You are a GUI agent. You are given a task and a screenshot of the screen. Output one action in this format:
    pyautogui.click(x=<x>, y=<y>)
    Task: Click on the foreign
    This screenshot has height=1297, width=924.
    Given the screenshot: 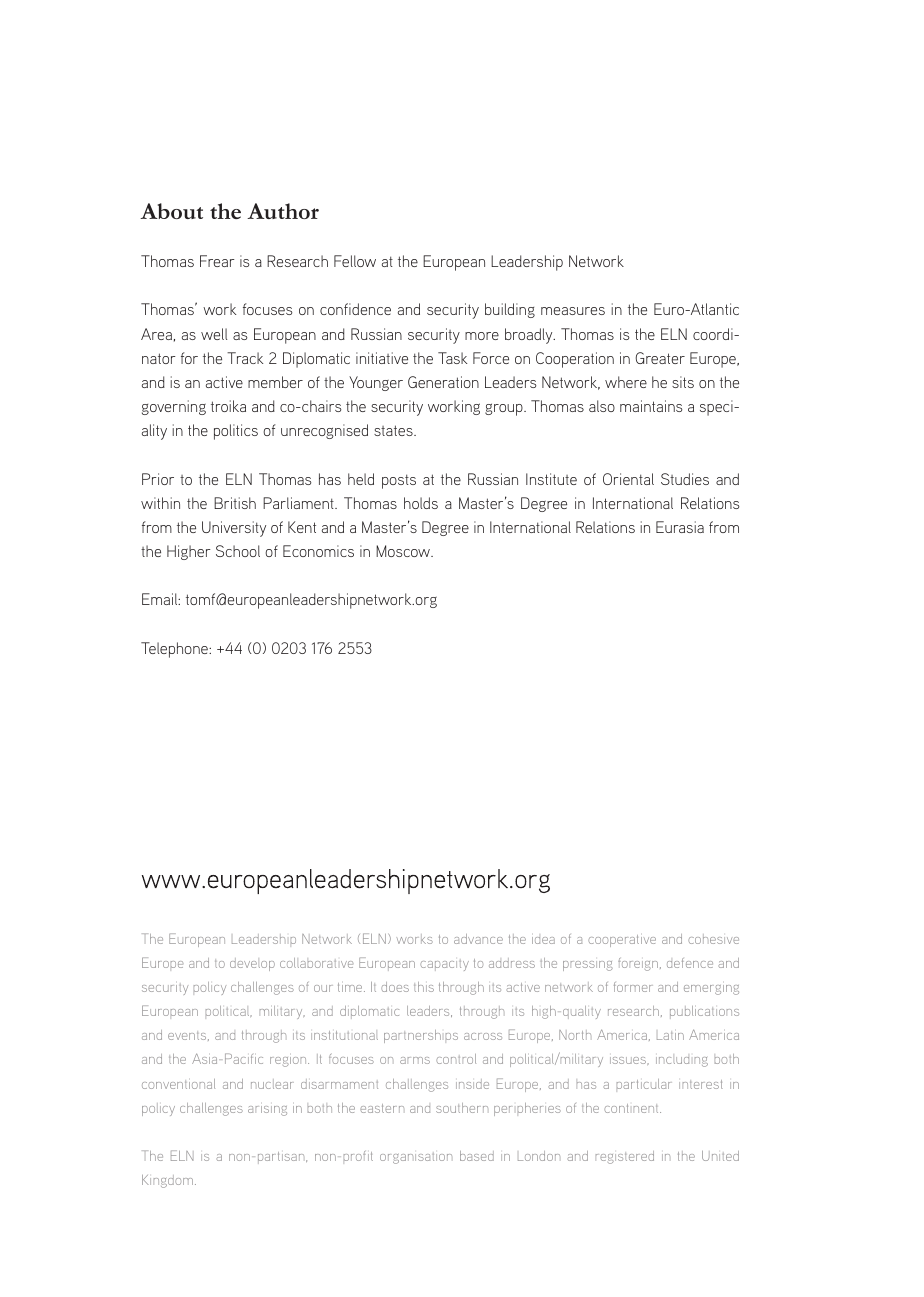 What is the action you would take?
    pyautogui.click(x=638, y=964)
